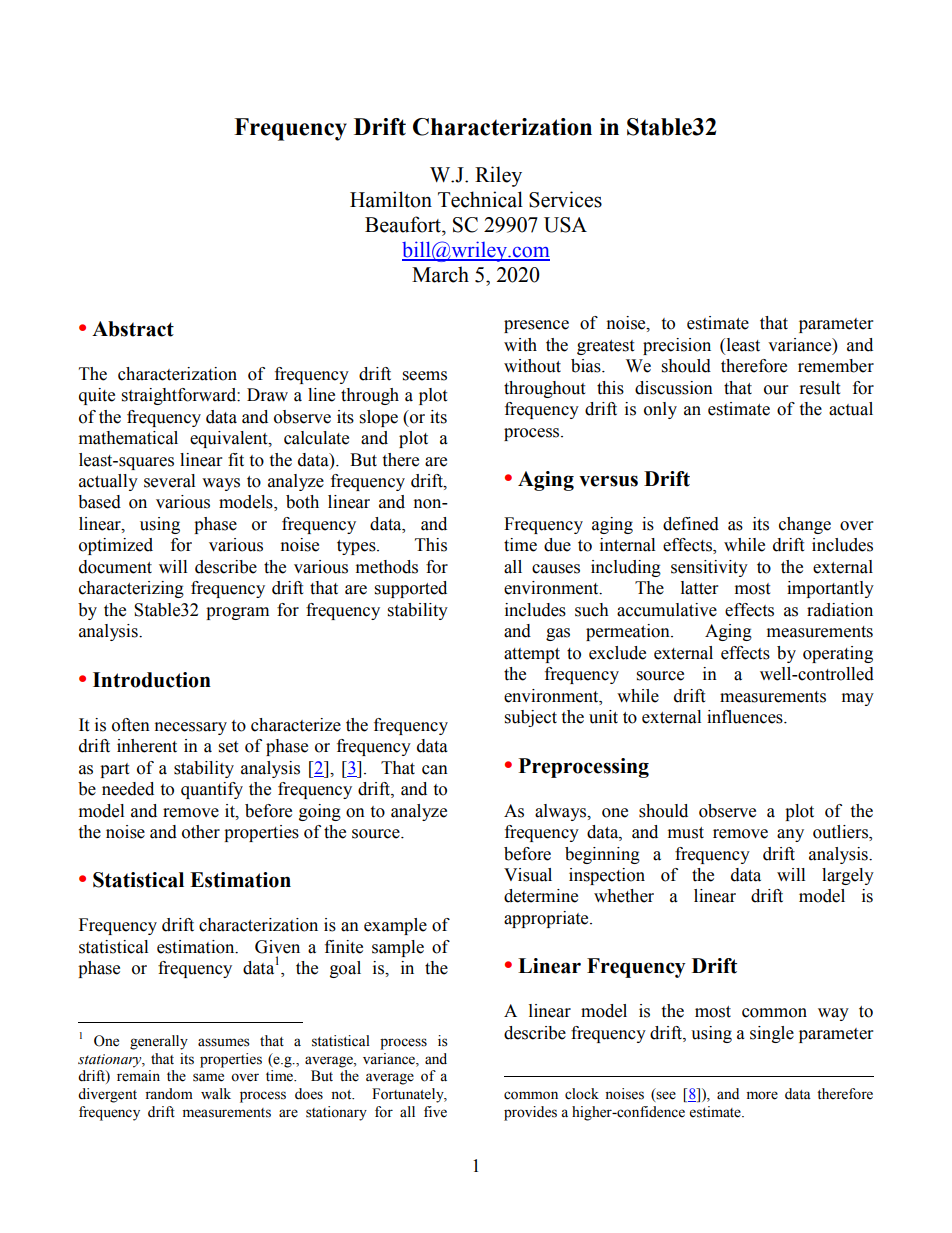 Image resolution: width=952 pixels, height=1233 pixels. I want to click on can, so click(435, 770).
